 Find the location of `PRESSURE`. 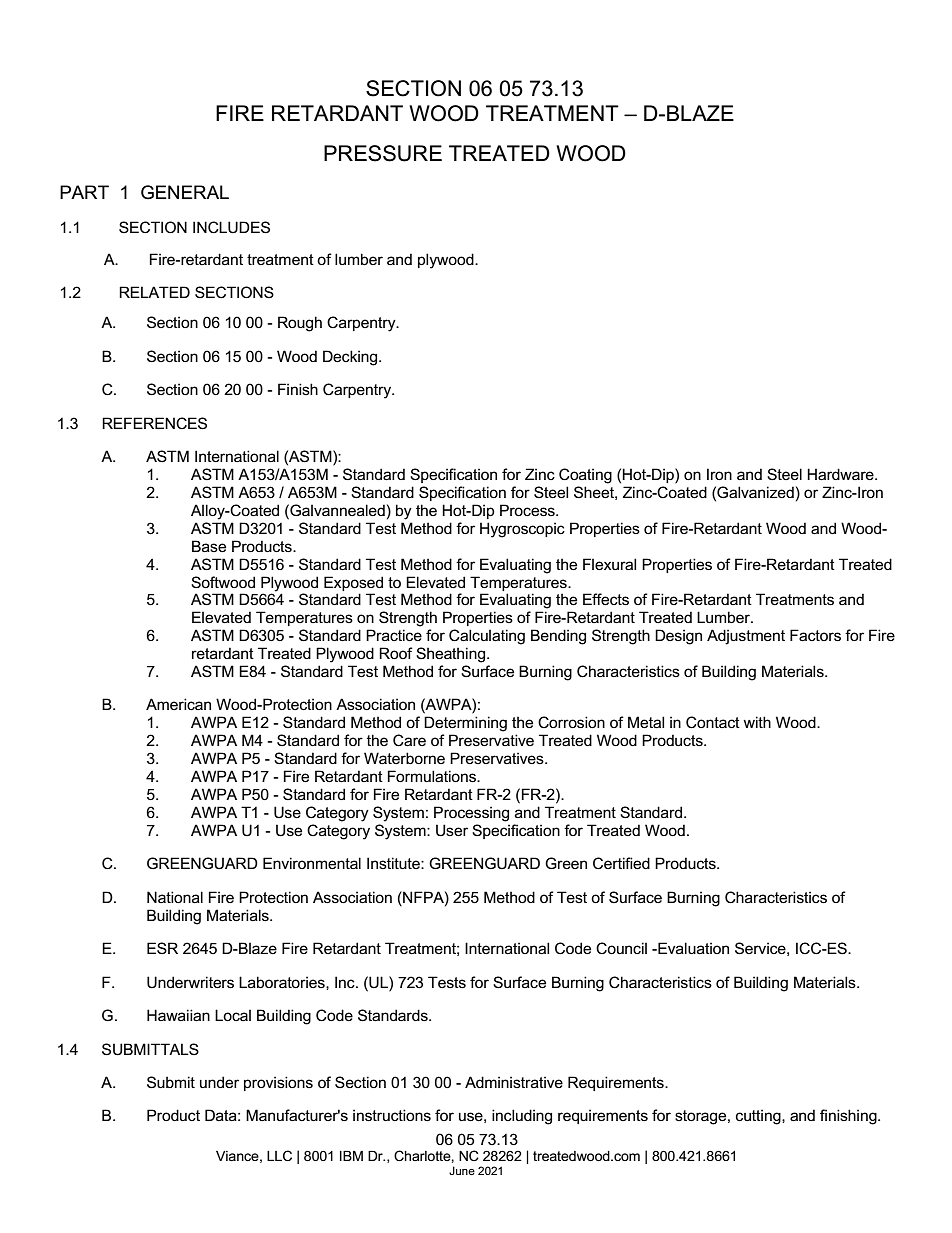

PRESSURE is located at coordinates (383, 153).
